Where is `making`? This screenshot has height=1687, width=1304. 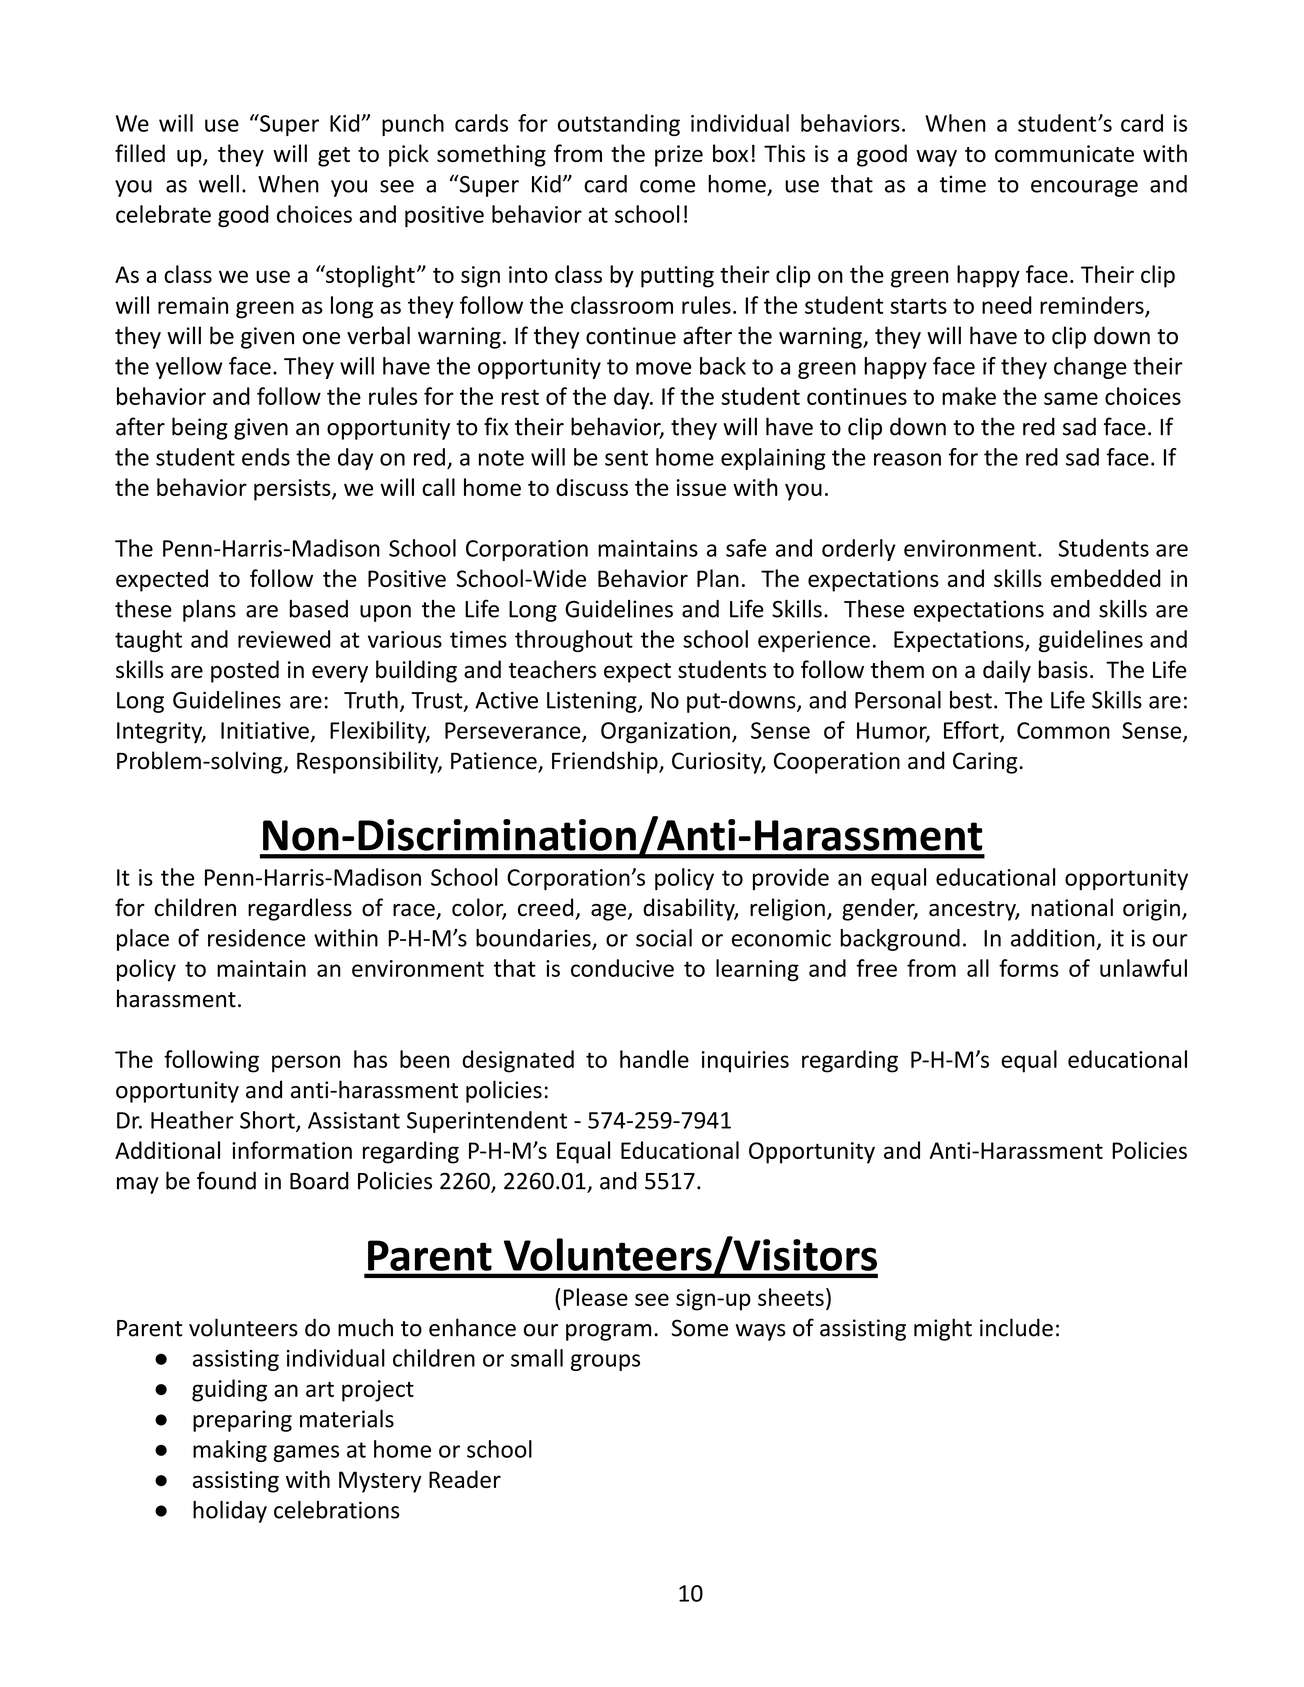 making is located at coordinates (230, 1451).
